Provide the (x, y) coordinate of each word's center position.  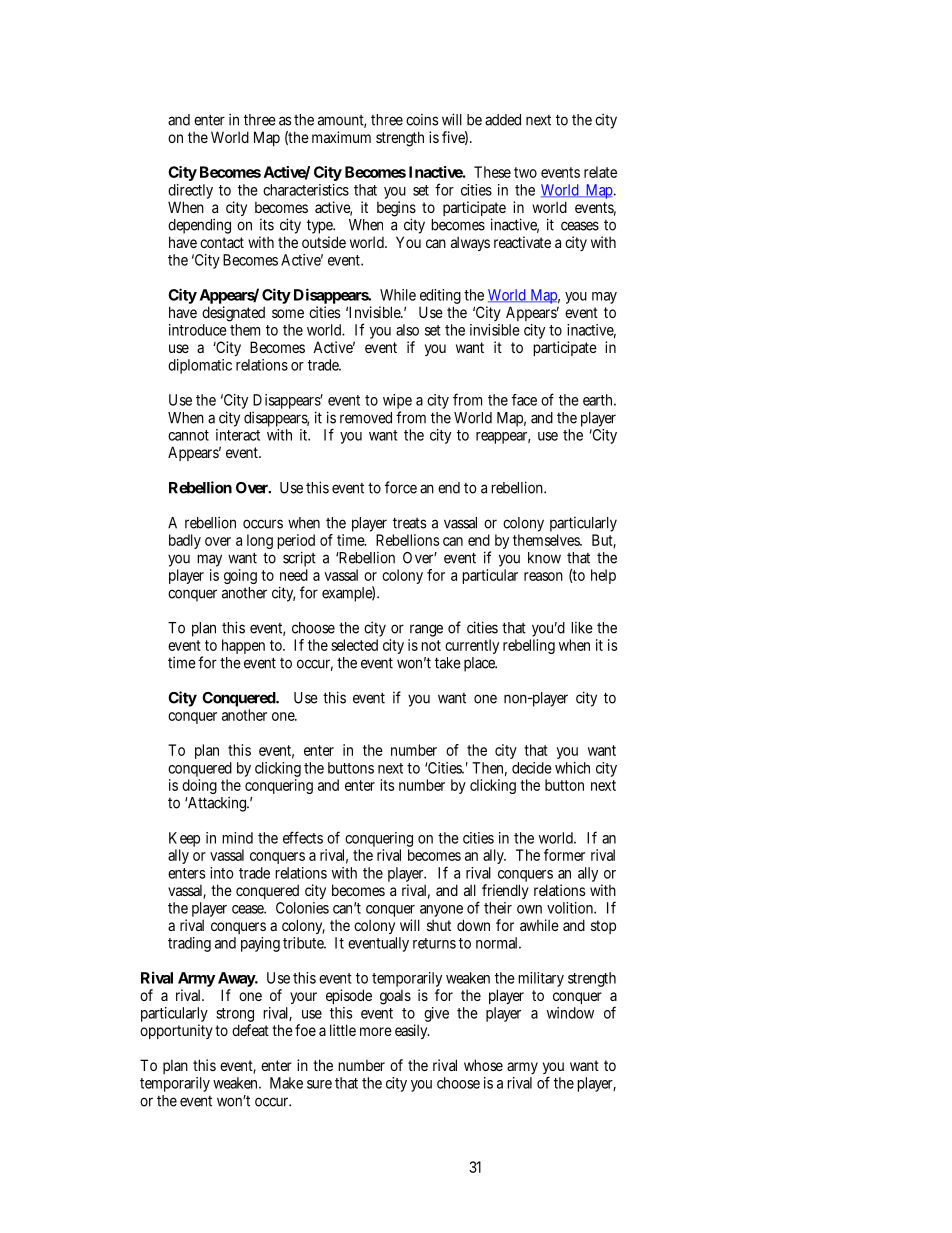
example (348, 594)
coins (422, 119)
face (524, 400)
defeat (250, 1030)
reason (543, 576)
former (564, 855)
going (240, 576)
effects (303, 837)
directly (190, 193)
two (525, 172)
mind (237, 838)
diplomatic (200, 366)
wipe (397, 403)
